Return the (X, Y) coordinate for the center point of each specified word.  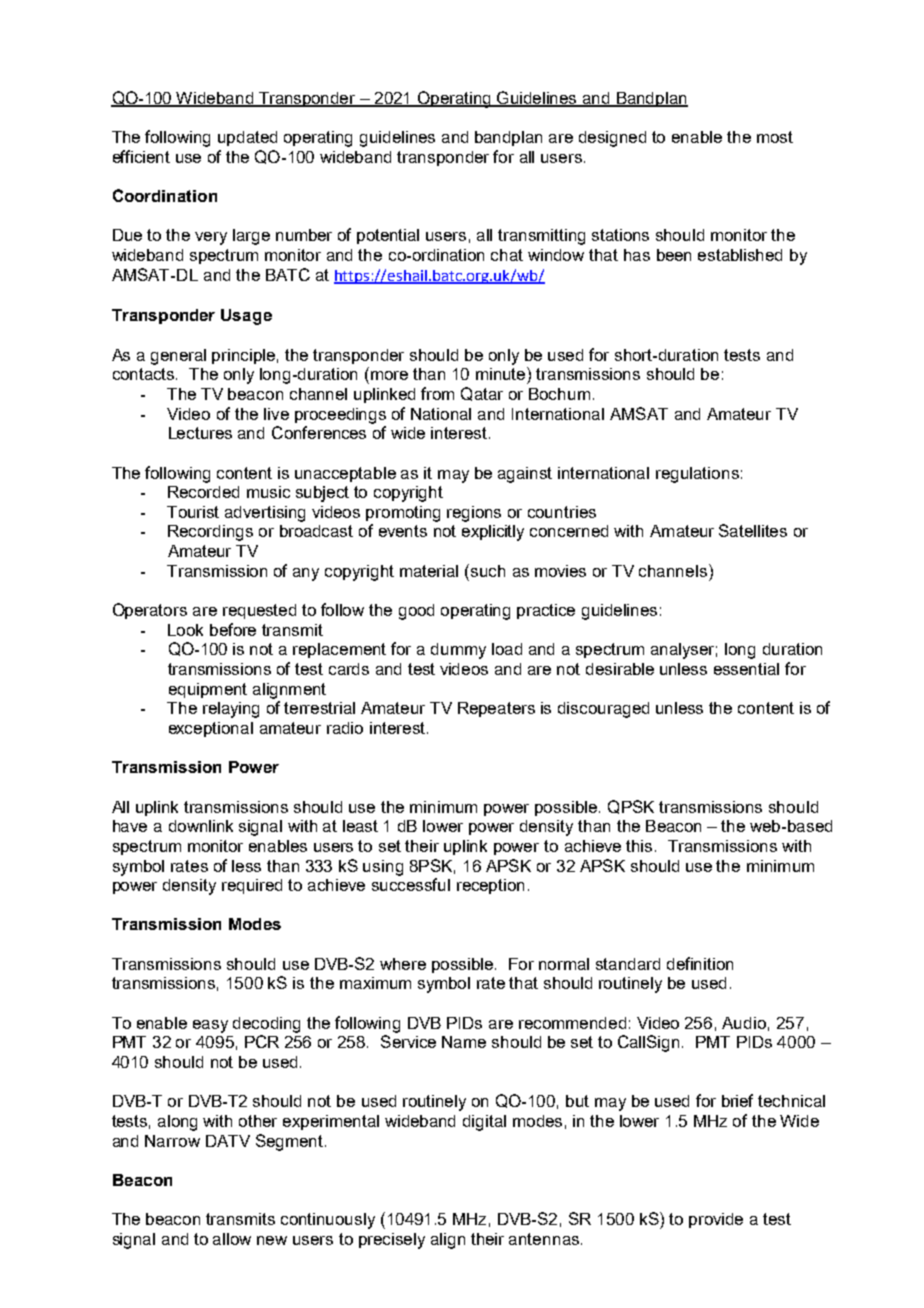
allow (232, 1239)
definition (700, 963)
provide (716, 1220)
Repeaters (496, 709)
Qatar (482, 394)
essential (746, 669)
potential (388, 236)
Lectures (200, 433)
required (252, 886)
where (403, 964)
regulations (697, 475)
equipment (208, 690)
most (775, 137)
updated (247, 138)
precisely (392, 1241)
